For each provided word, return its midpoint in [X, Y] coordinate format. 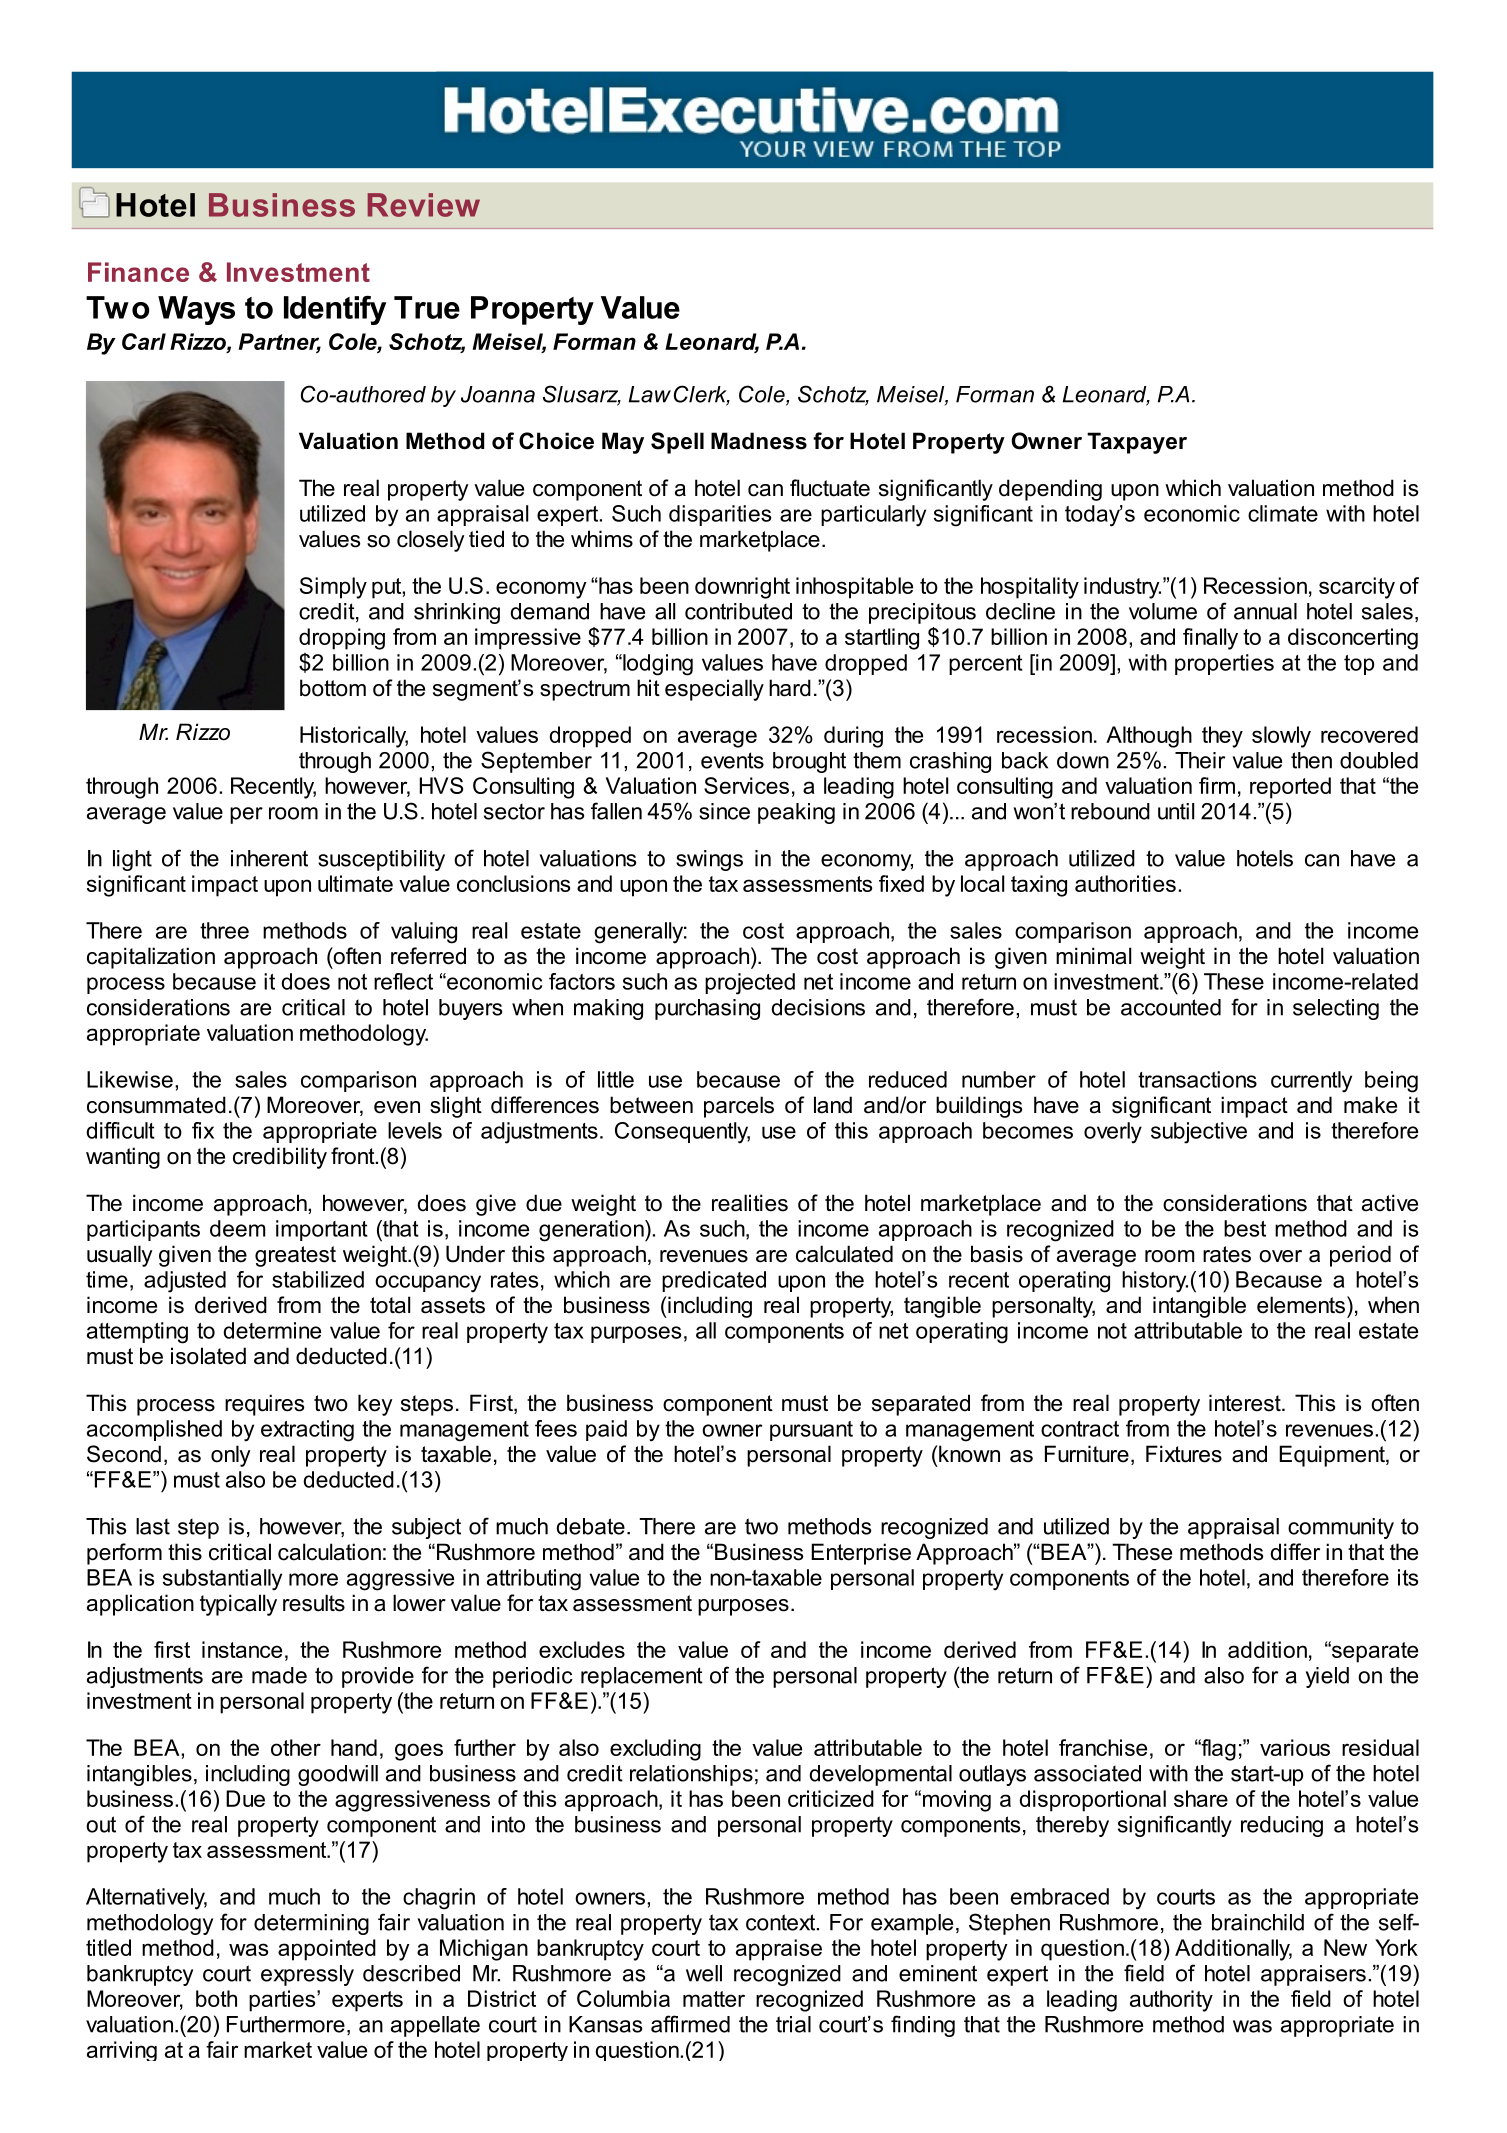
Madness [759, 441]
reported [1290, 788]
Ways [196, 310]
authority [1171, 2001]
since [724, 811]
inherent [269, 858]
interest [1246, 1403]
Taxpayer [1137, 443]
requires [264, 1405]
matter [714, 1999]
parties [283, 2001]
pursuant [811, 1431]
